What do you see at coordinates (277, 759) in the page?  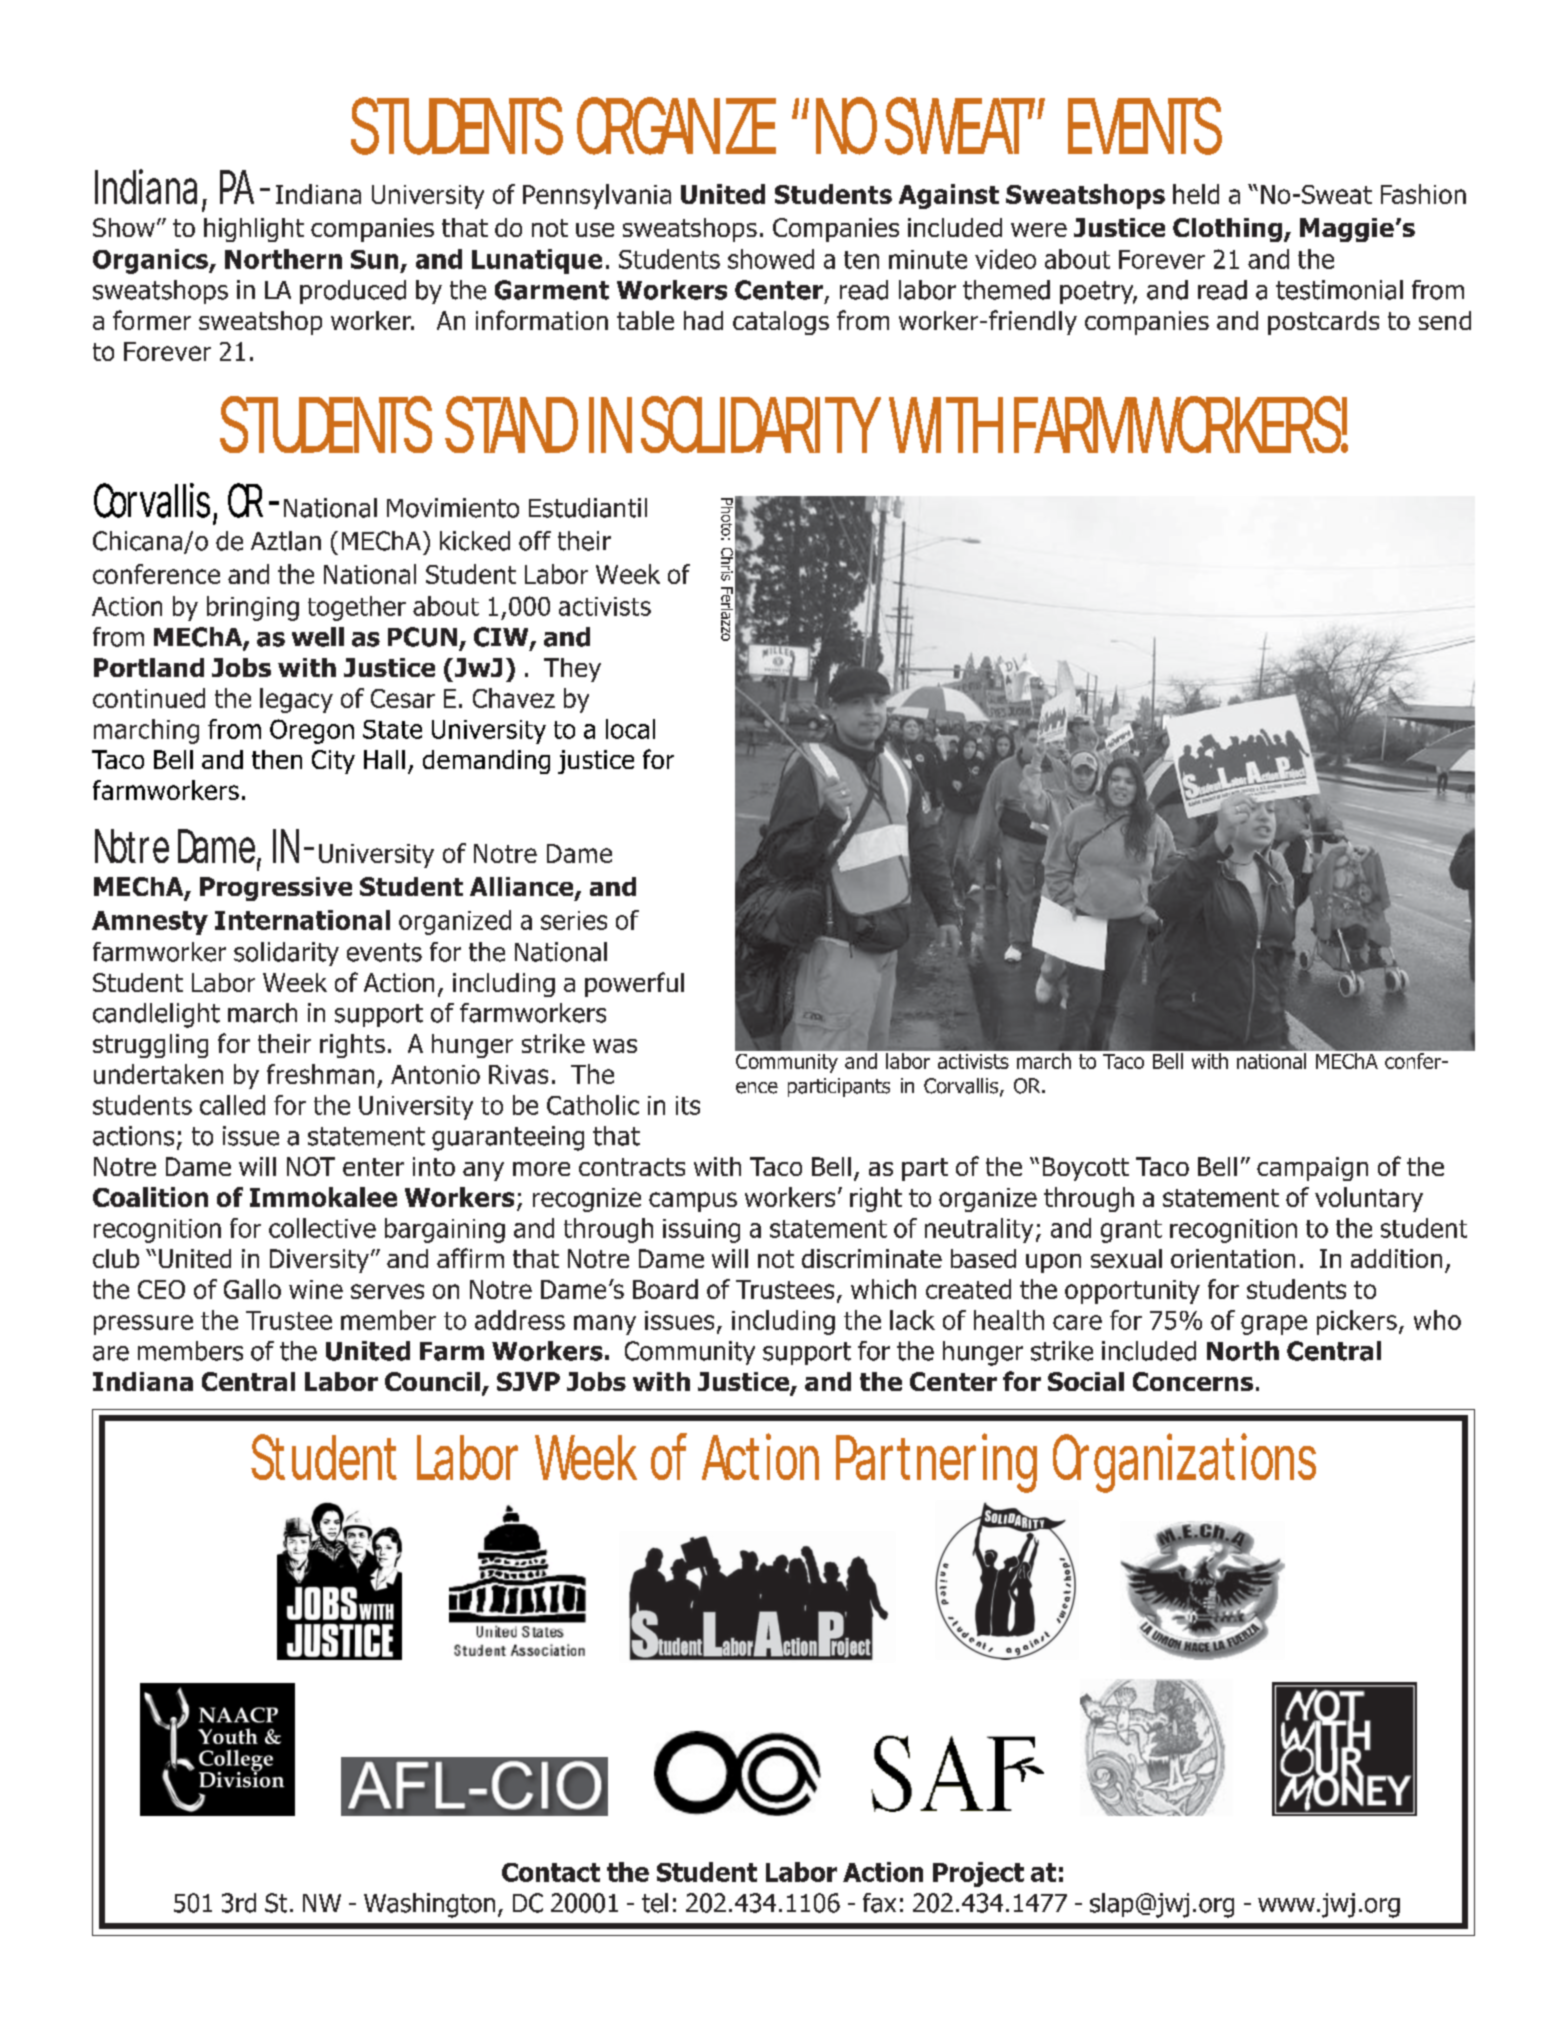 I see `then` at bounding box center [277, 759].
